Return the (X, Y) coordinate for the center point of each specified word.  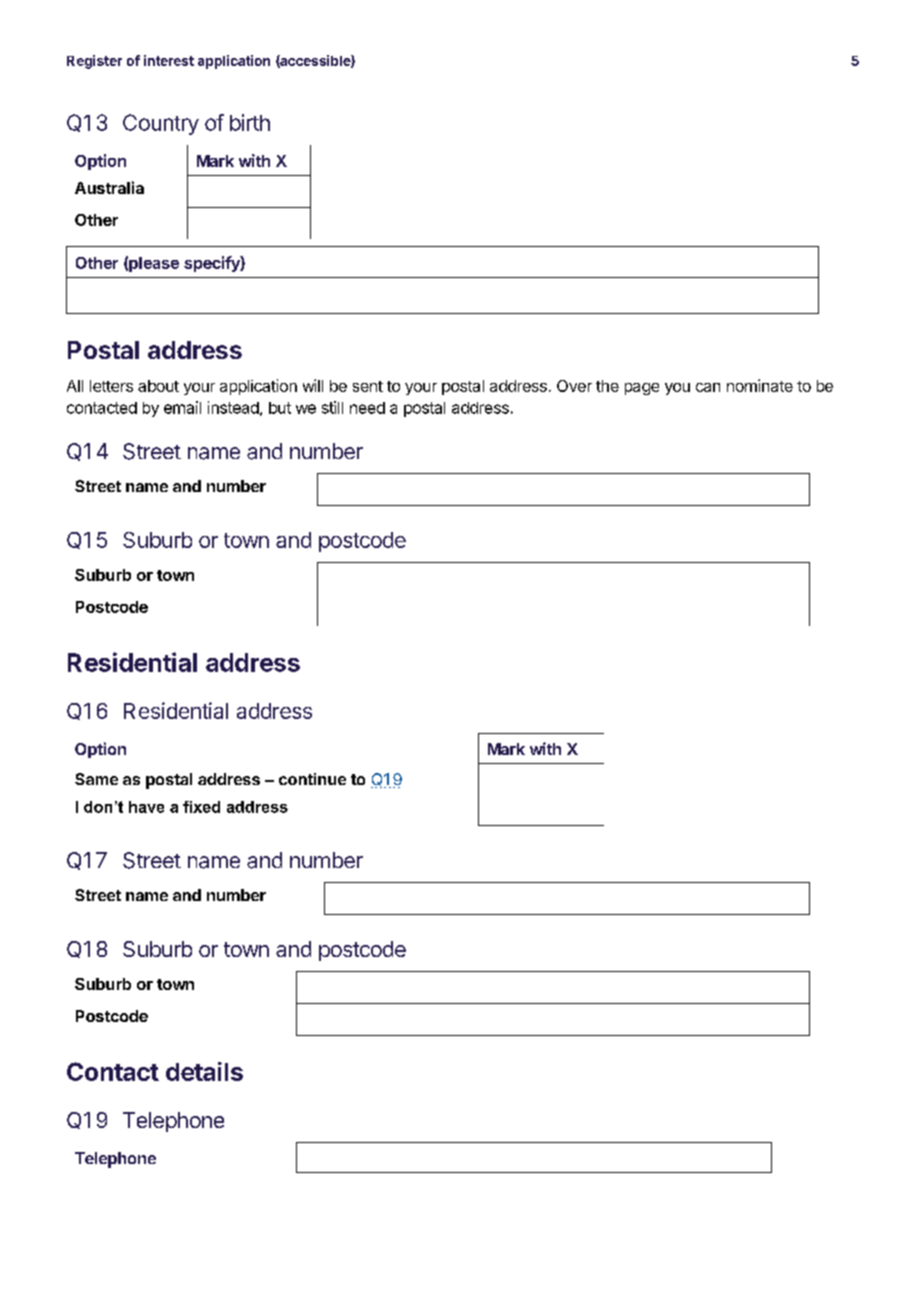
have (146, 807)
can (708, 387)
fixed (201, 807)
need (367, 408)
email (182, 407)
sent (368, 386)
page (642, 389)
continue (312, 779)
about (158, 386)
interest (169, 60)
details (204, 1071)
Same (96, 779)
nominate (760, 385)
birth (250, 122)
